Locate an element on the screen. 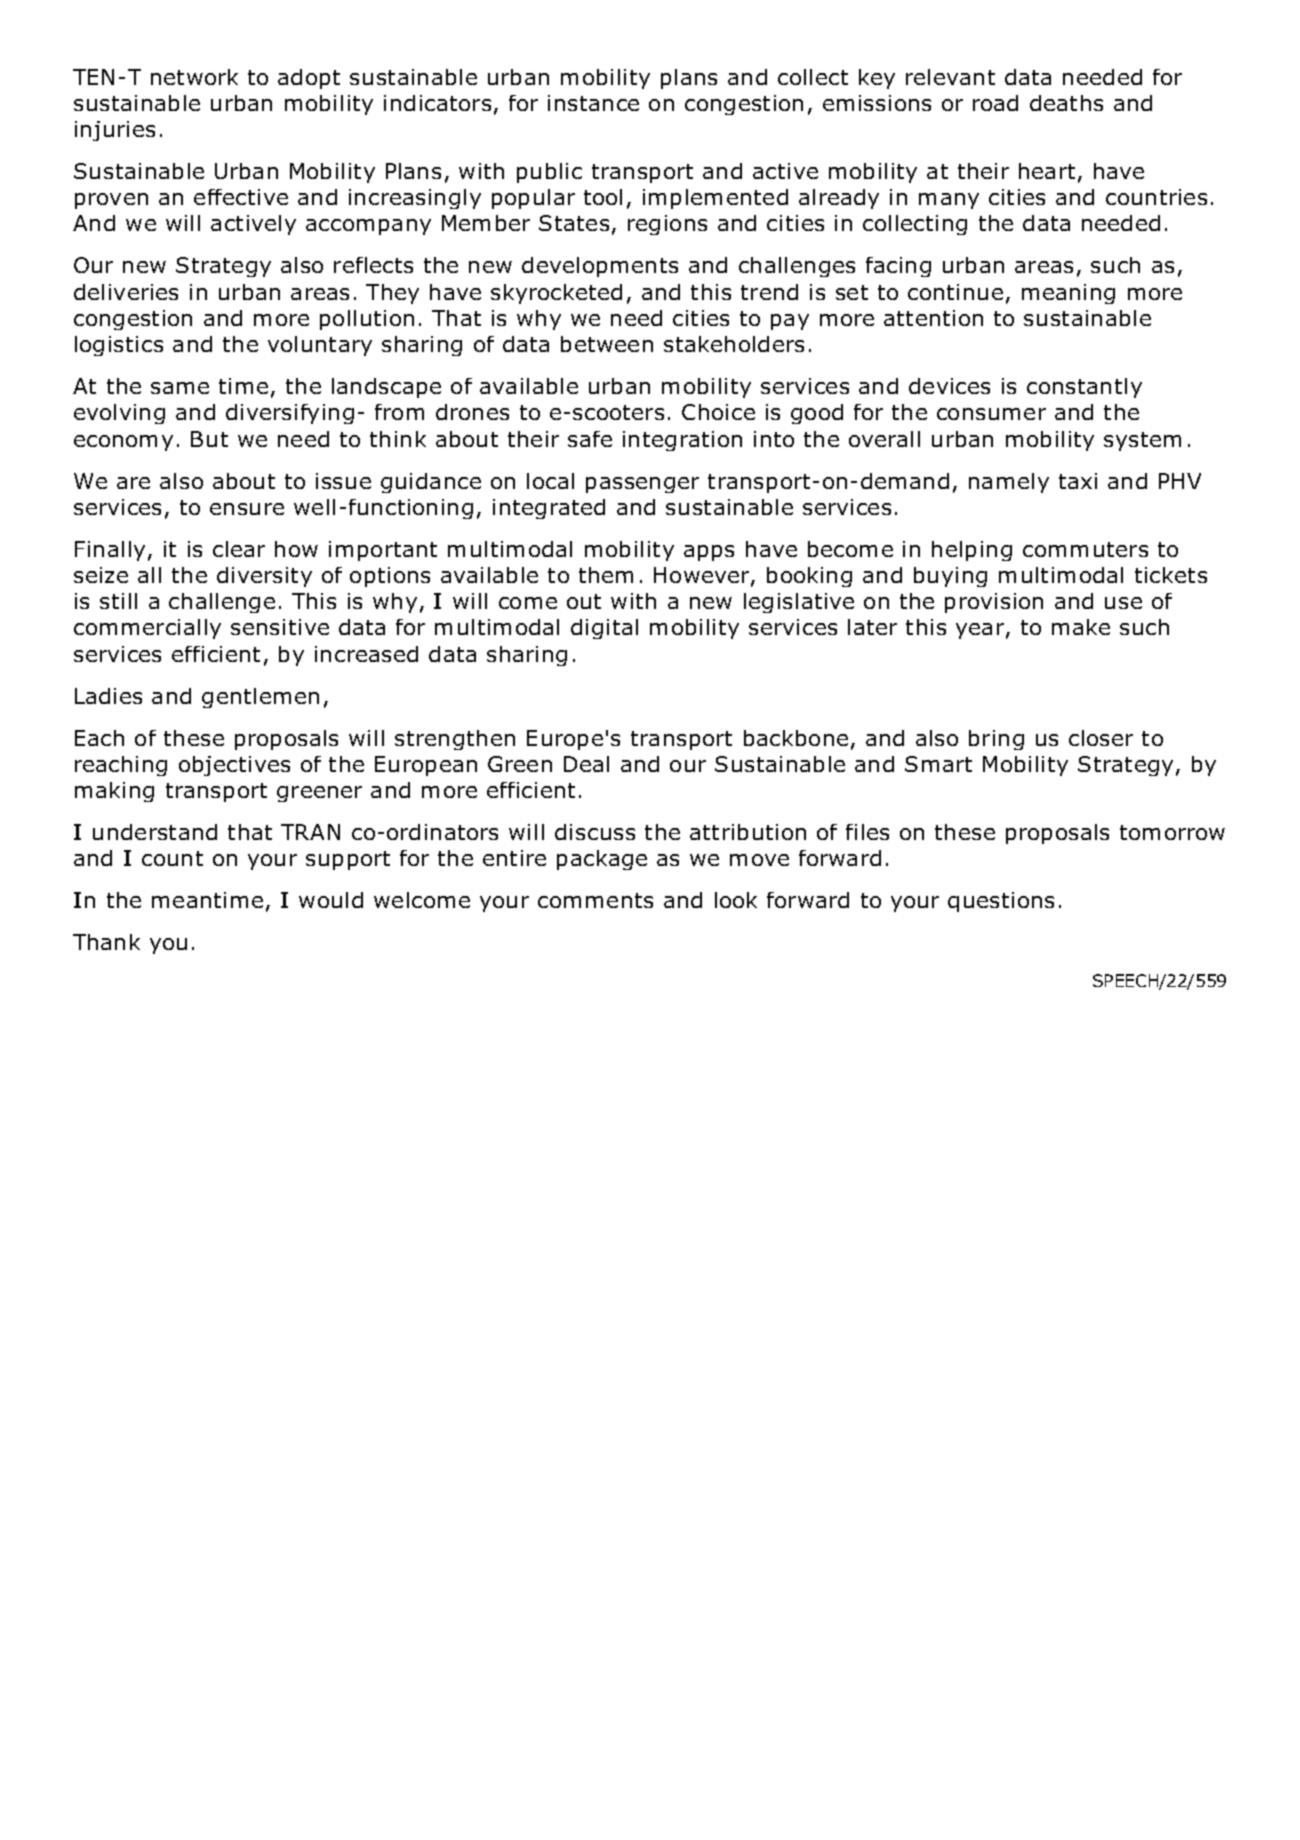 Image resolution: width=1300 pixels, height=1840 pixels. constantly is located at coordinates (1084, 388).
